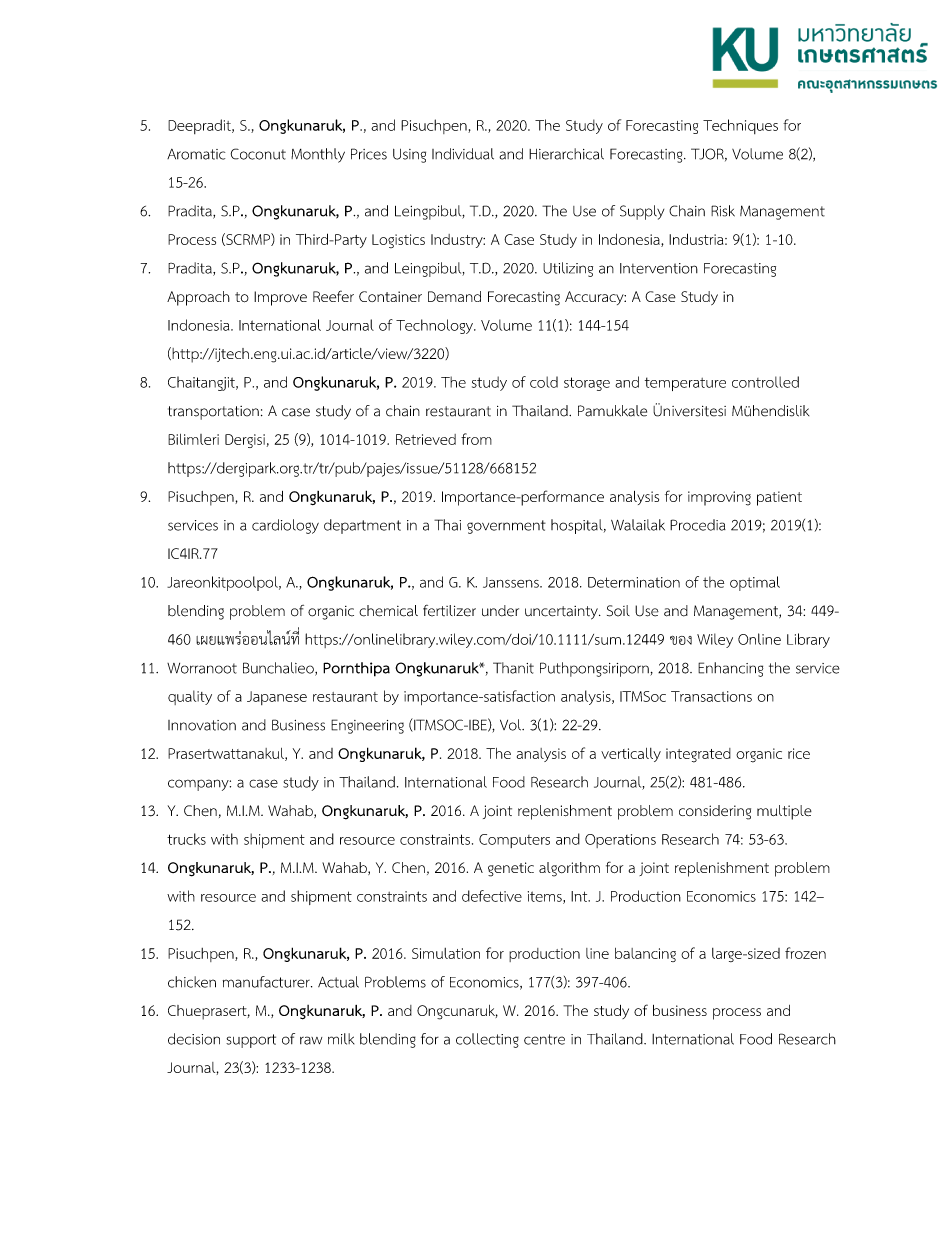  Describe the element at coordinates (318, 155) in the screenshot. I see `Monthly` at that location.
